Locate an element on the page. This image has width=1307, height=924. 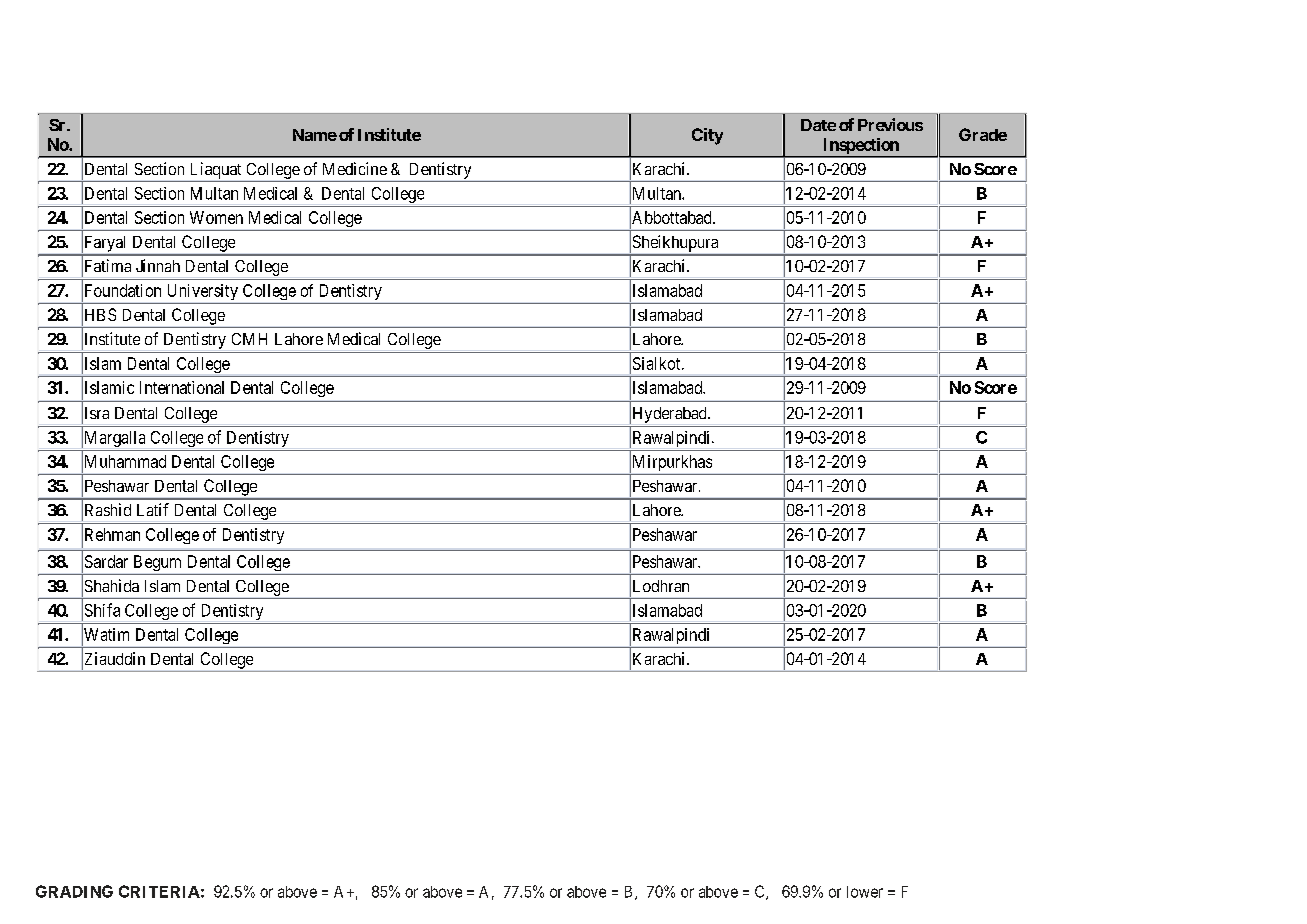
Date is located at coordinates (818, 125).
